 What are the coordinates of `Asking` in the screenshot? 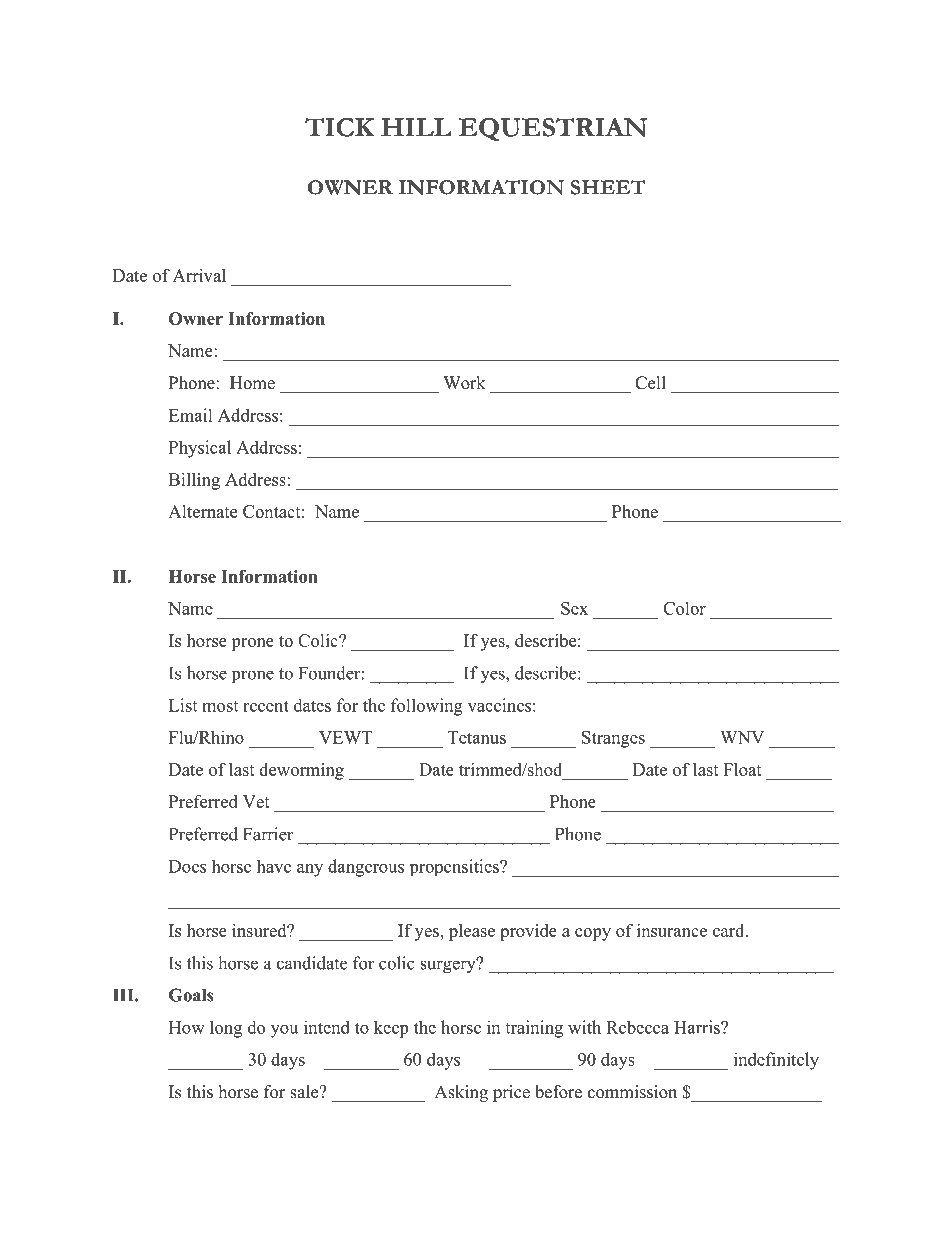 It's located at (461, 1093).
